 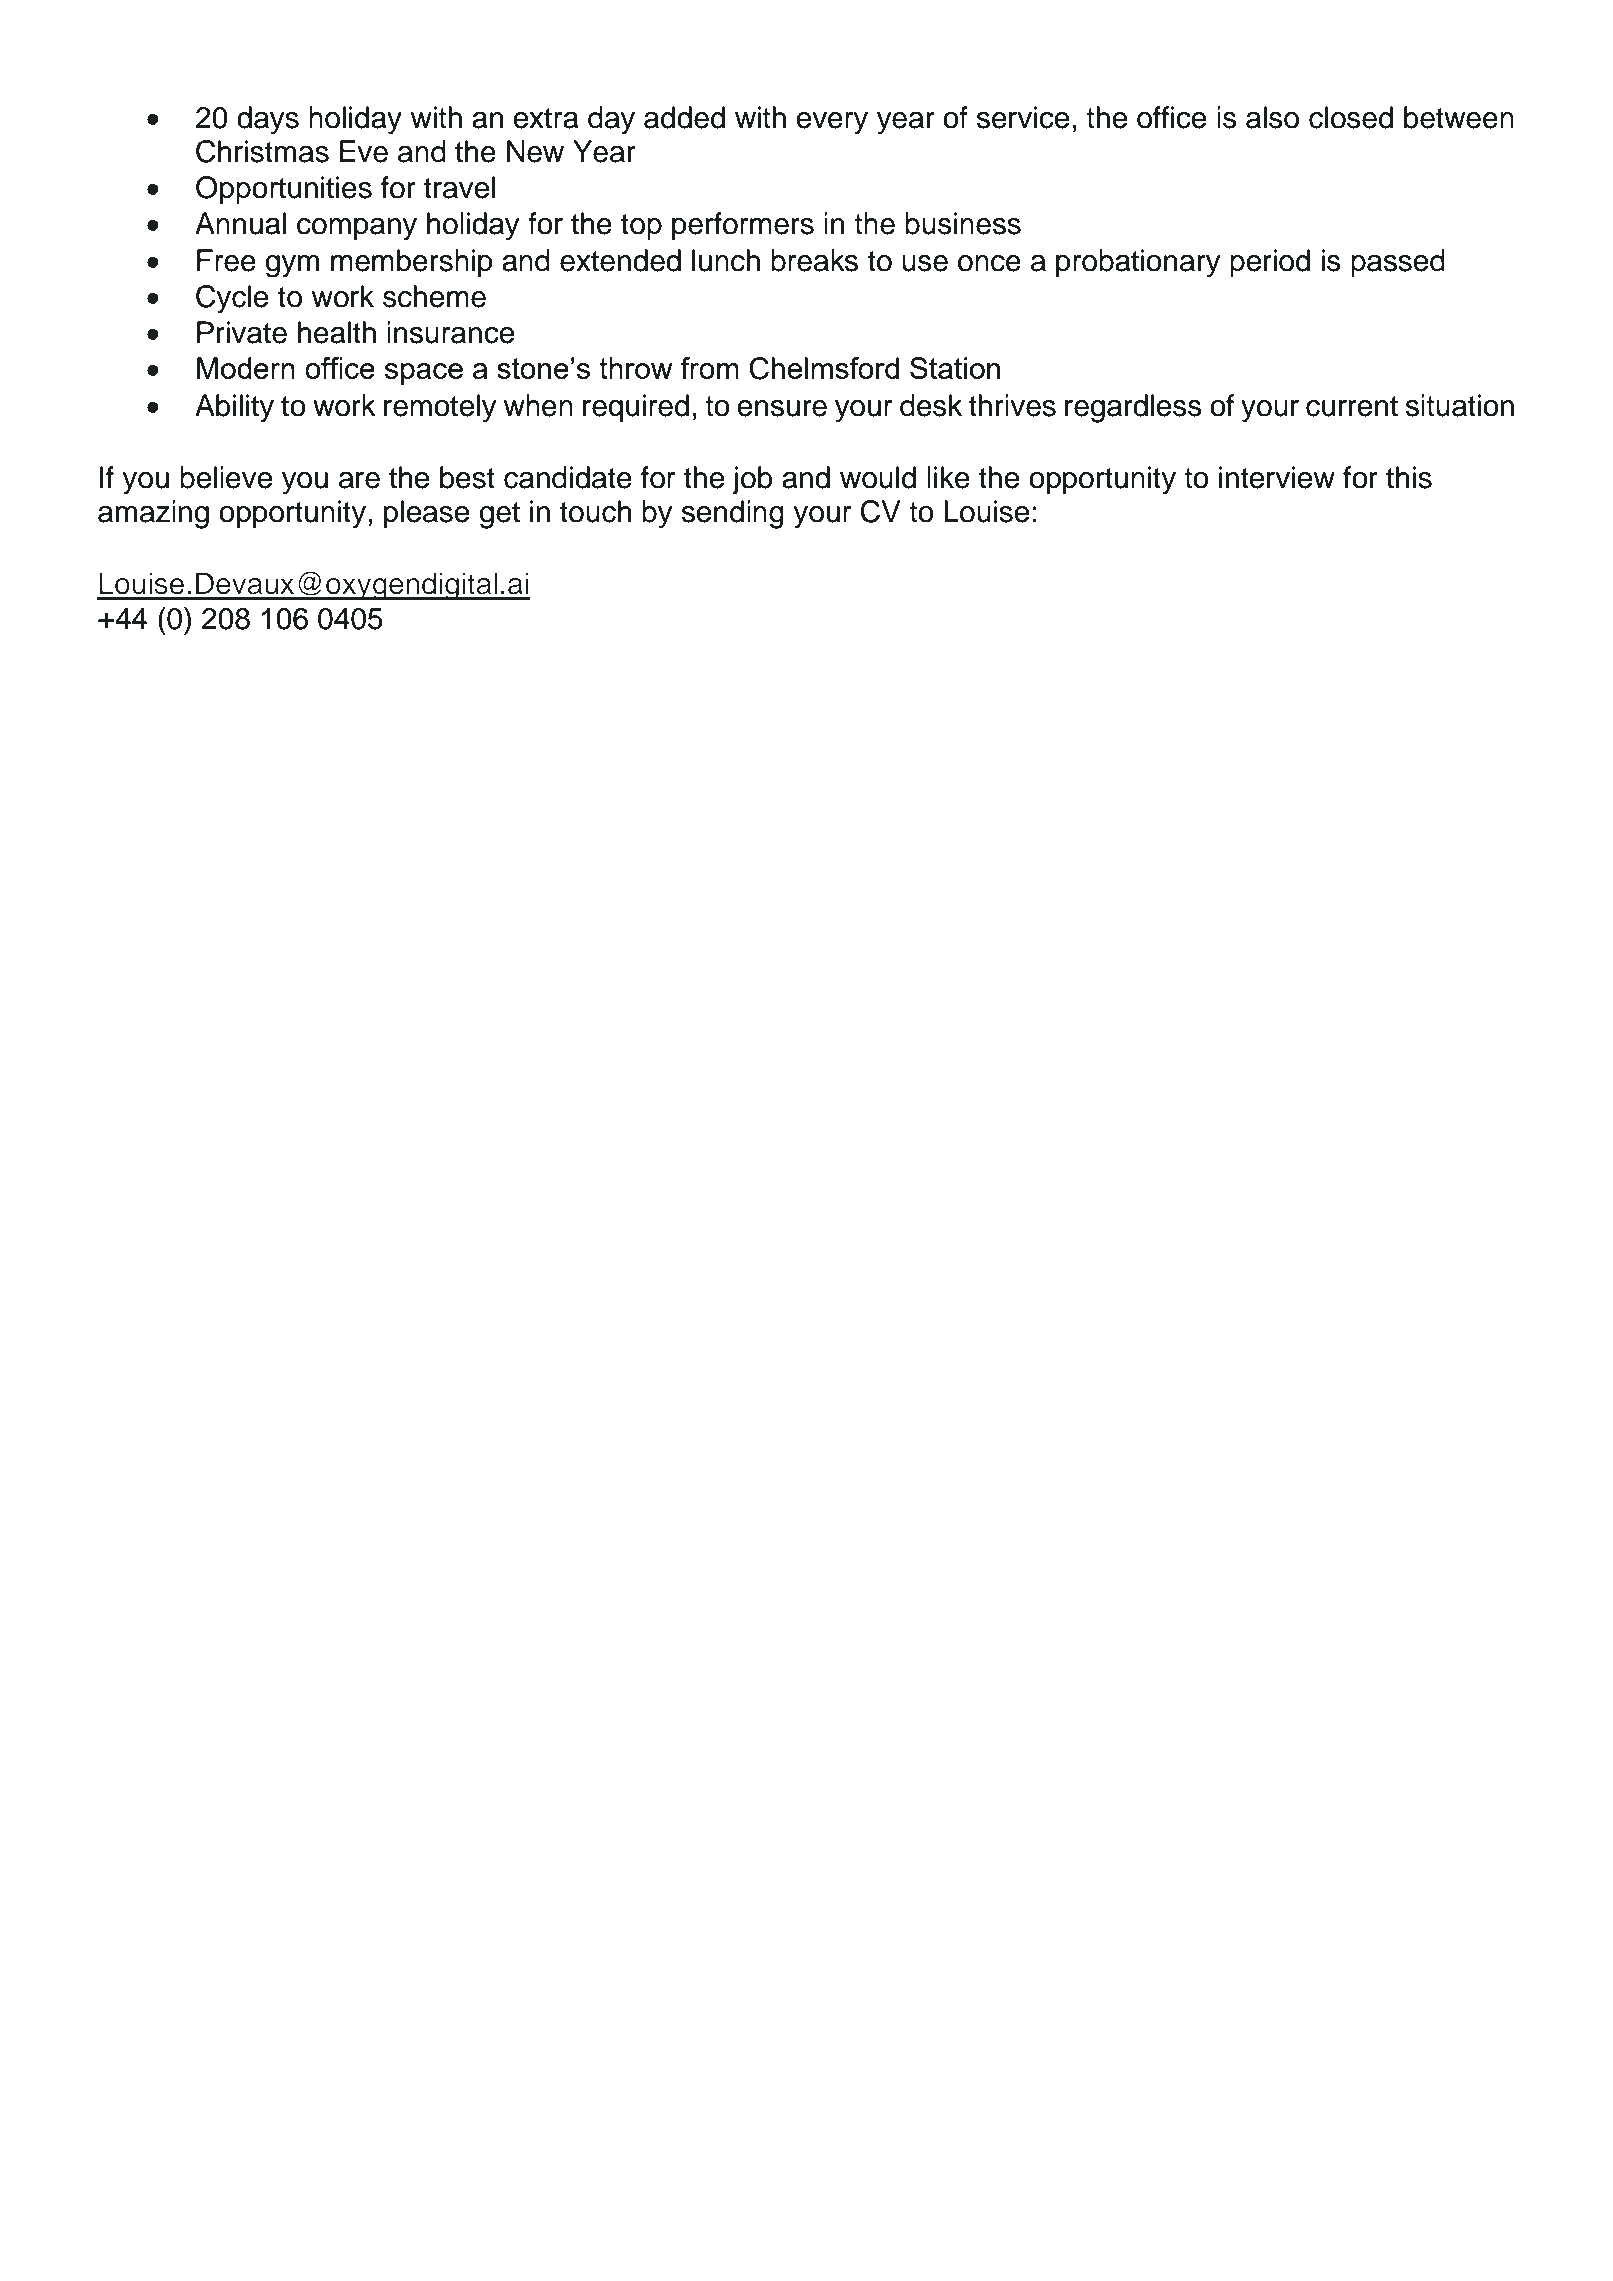 I want to click on Chelmsford, so click(x=824, y=368).
